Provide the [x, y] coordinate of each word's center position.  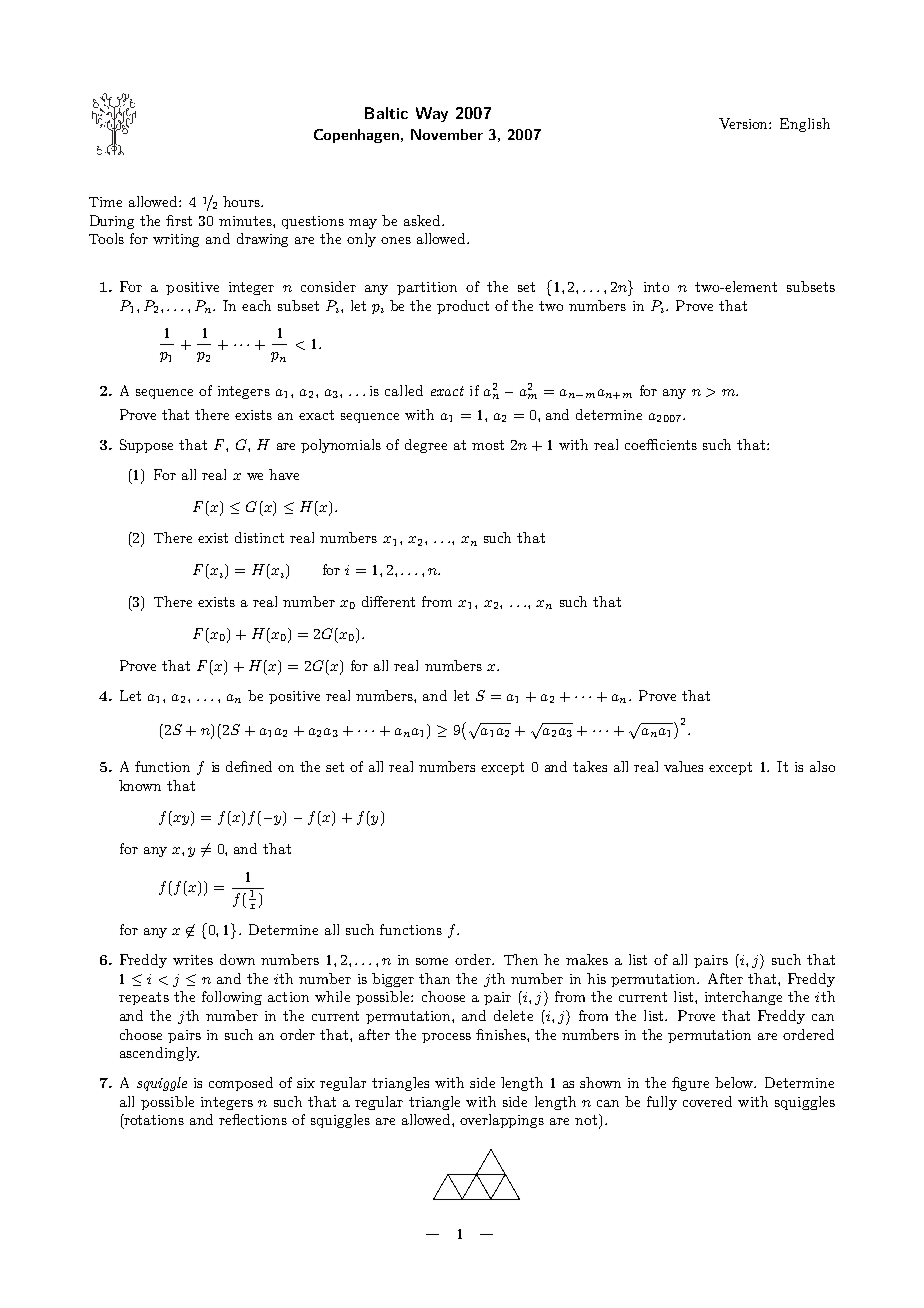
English [805, 125]
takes [590, 766]
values [683, 766]
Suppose [146, 446]
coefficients [661, 444]
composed [241, 1084]
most [488, 445]
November [447, 134]
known [140, 785]
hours [242, 201]
